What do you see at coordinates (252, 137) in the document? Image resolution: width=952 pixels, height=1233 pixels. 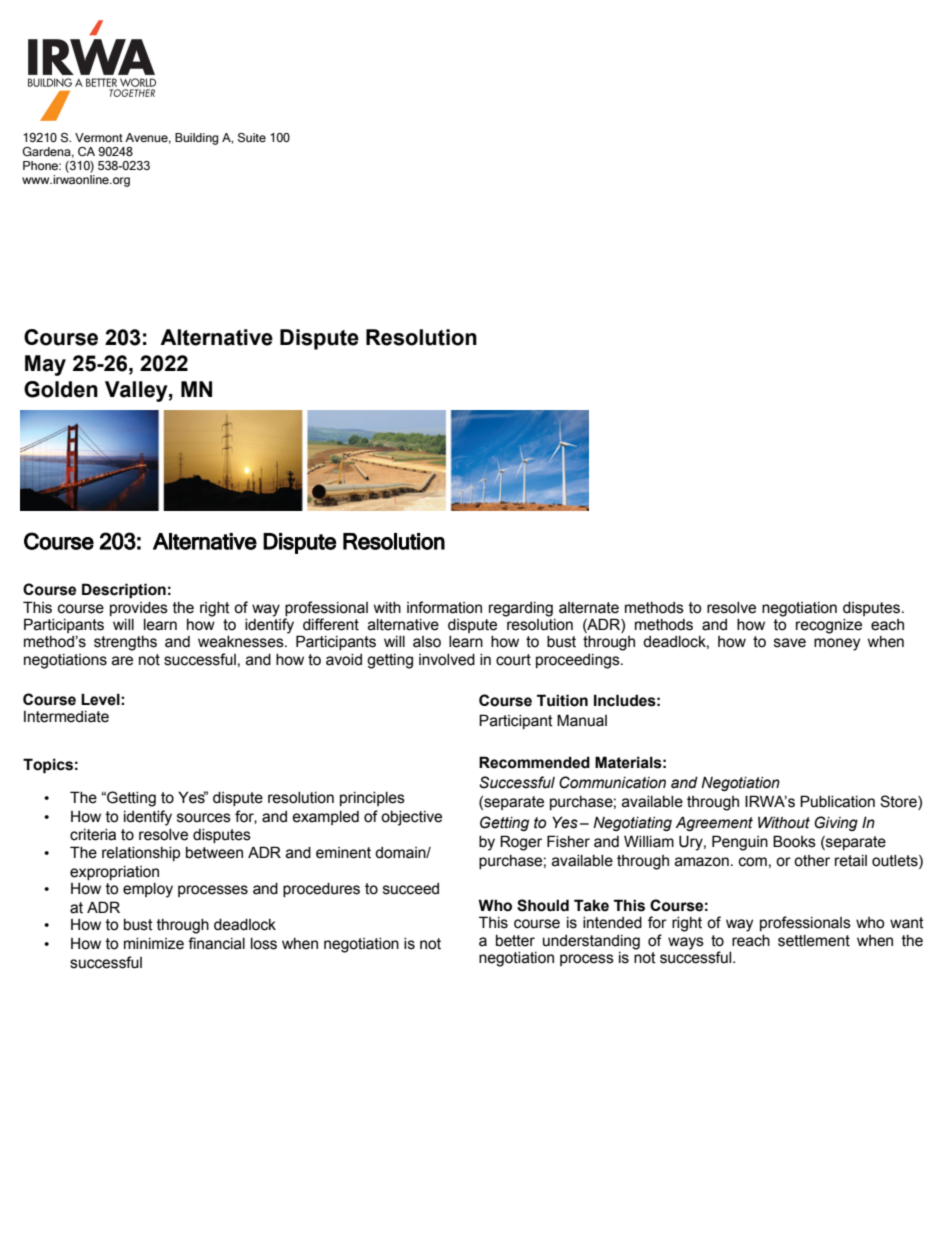 I see `Suite` at bounding box center [252, 137].
